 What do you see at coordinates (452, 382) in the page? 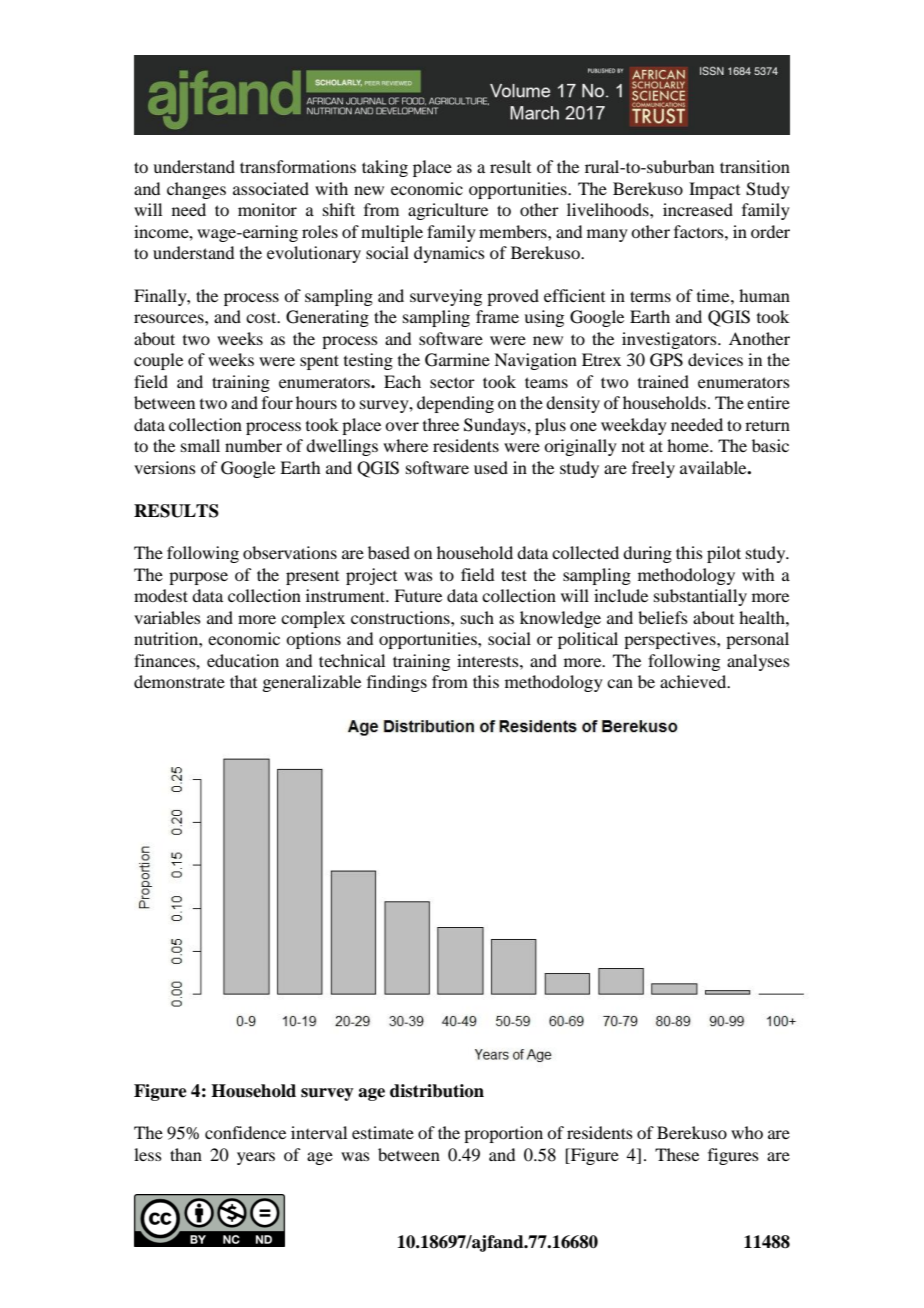
I see `sector` at bounding box center [452, 382].
